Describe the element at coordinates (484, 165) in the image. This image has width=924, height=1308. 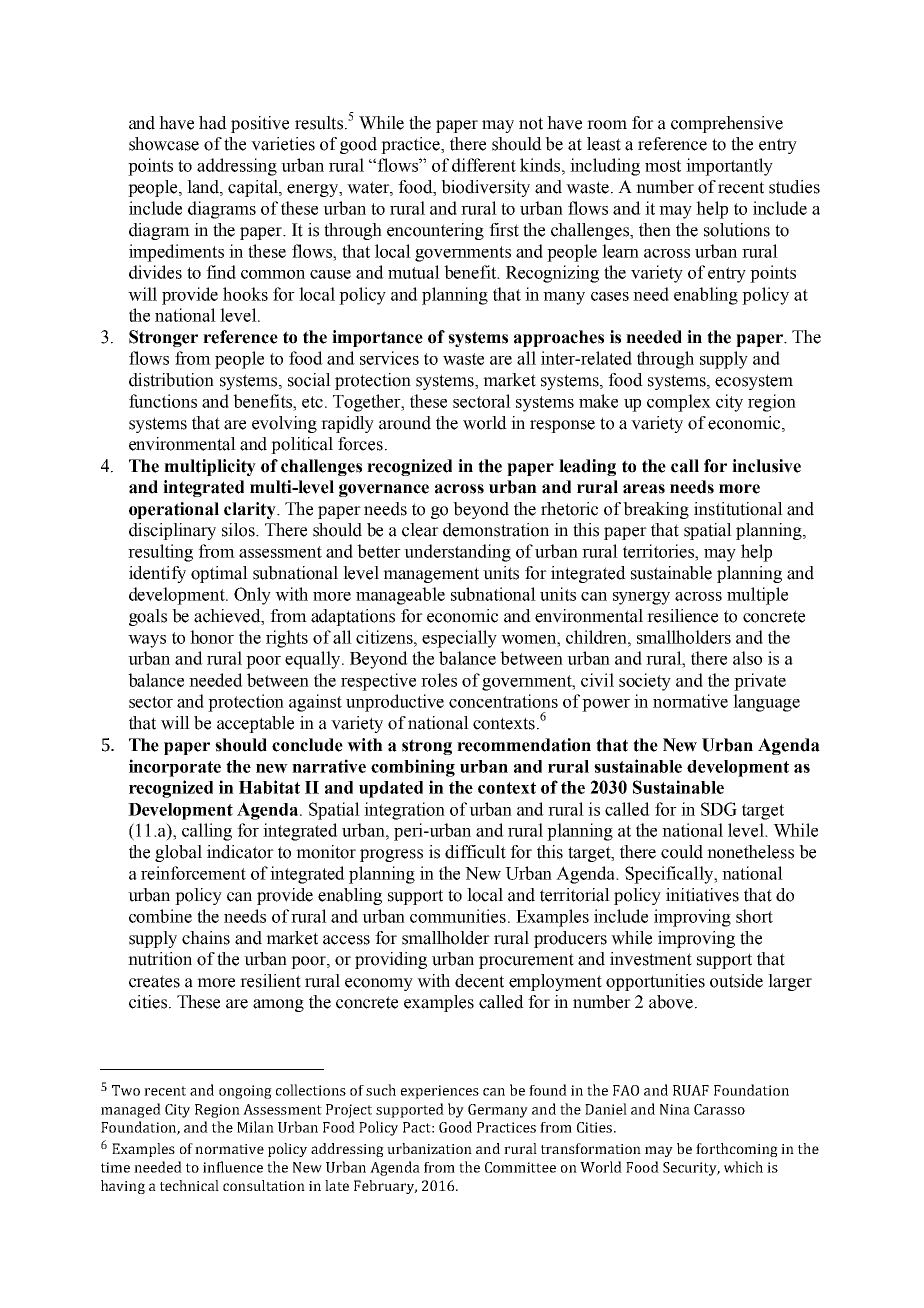
I see `different` at that location.
